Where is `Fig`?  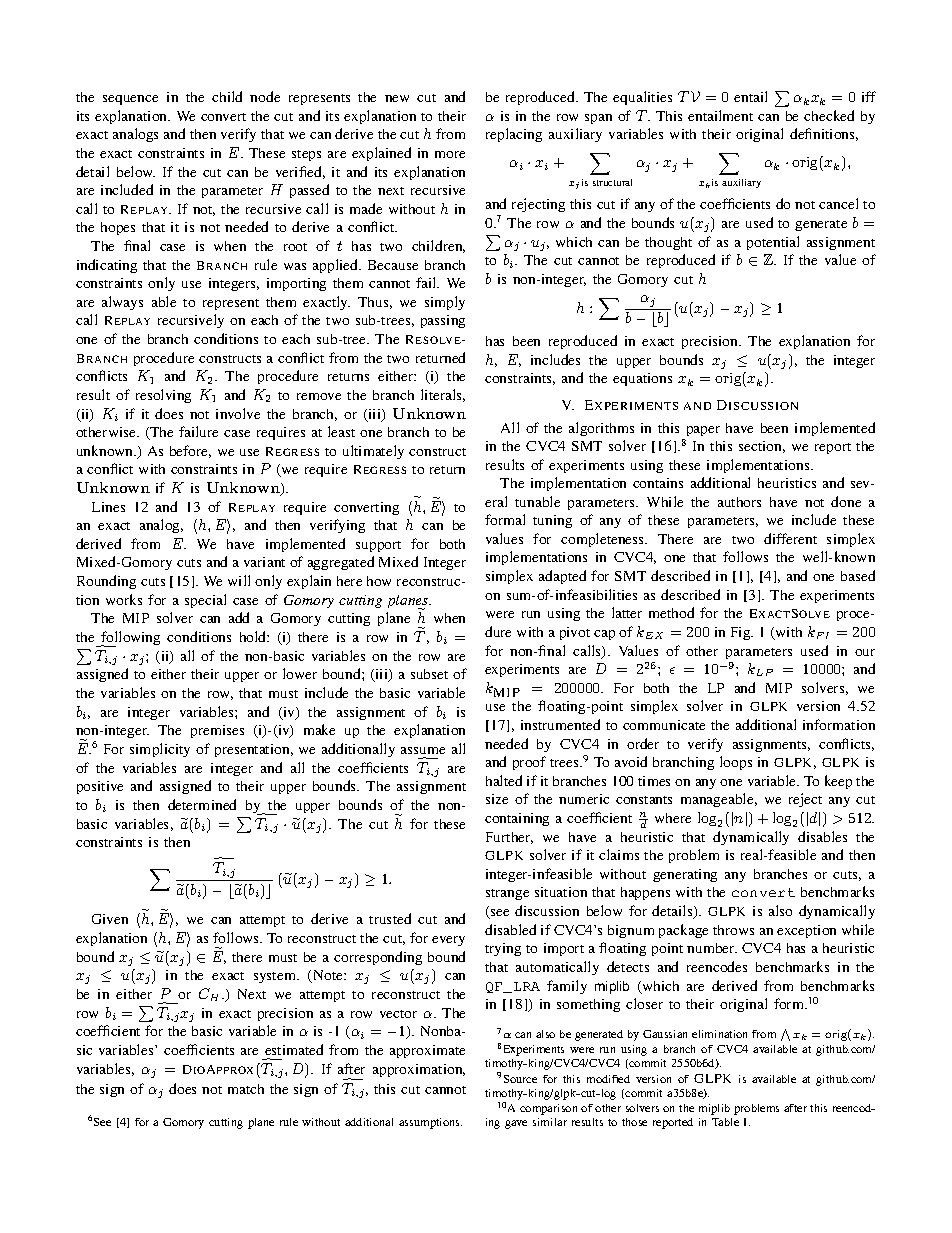
Fig is located at coordinates (742, 633).
